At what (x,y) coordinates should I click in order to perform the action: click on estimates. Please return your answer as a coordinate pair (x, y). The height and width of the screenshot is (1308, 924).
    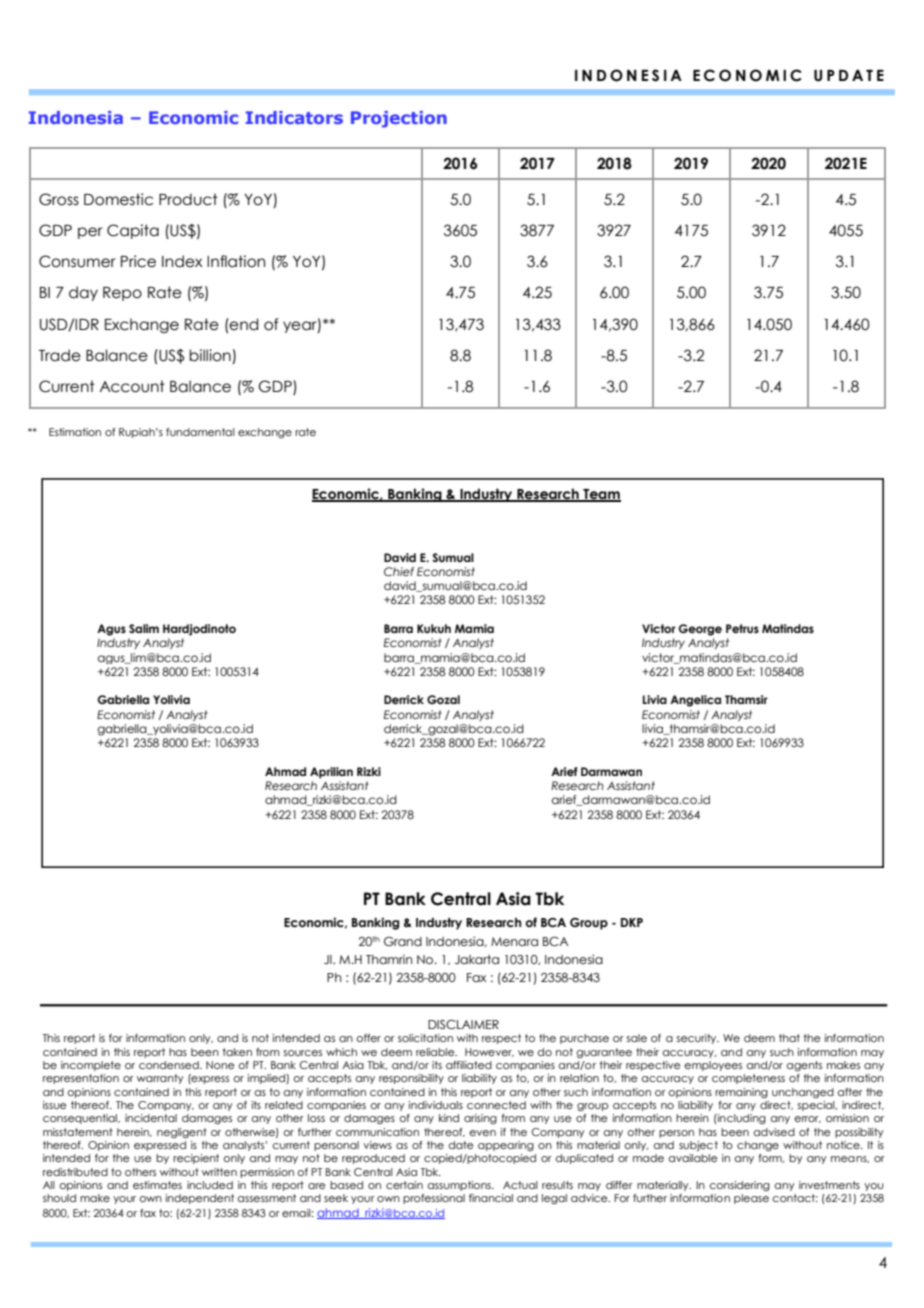
    Looking at the image, I should click on (157, 1185).
